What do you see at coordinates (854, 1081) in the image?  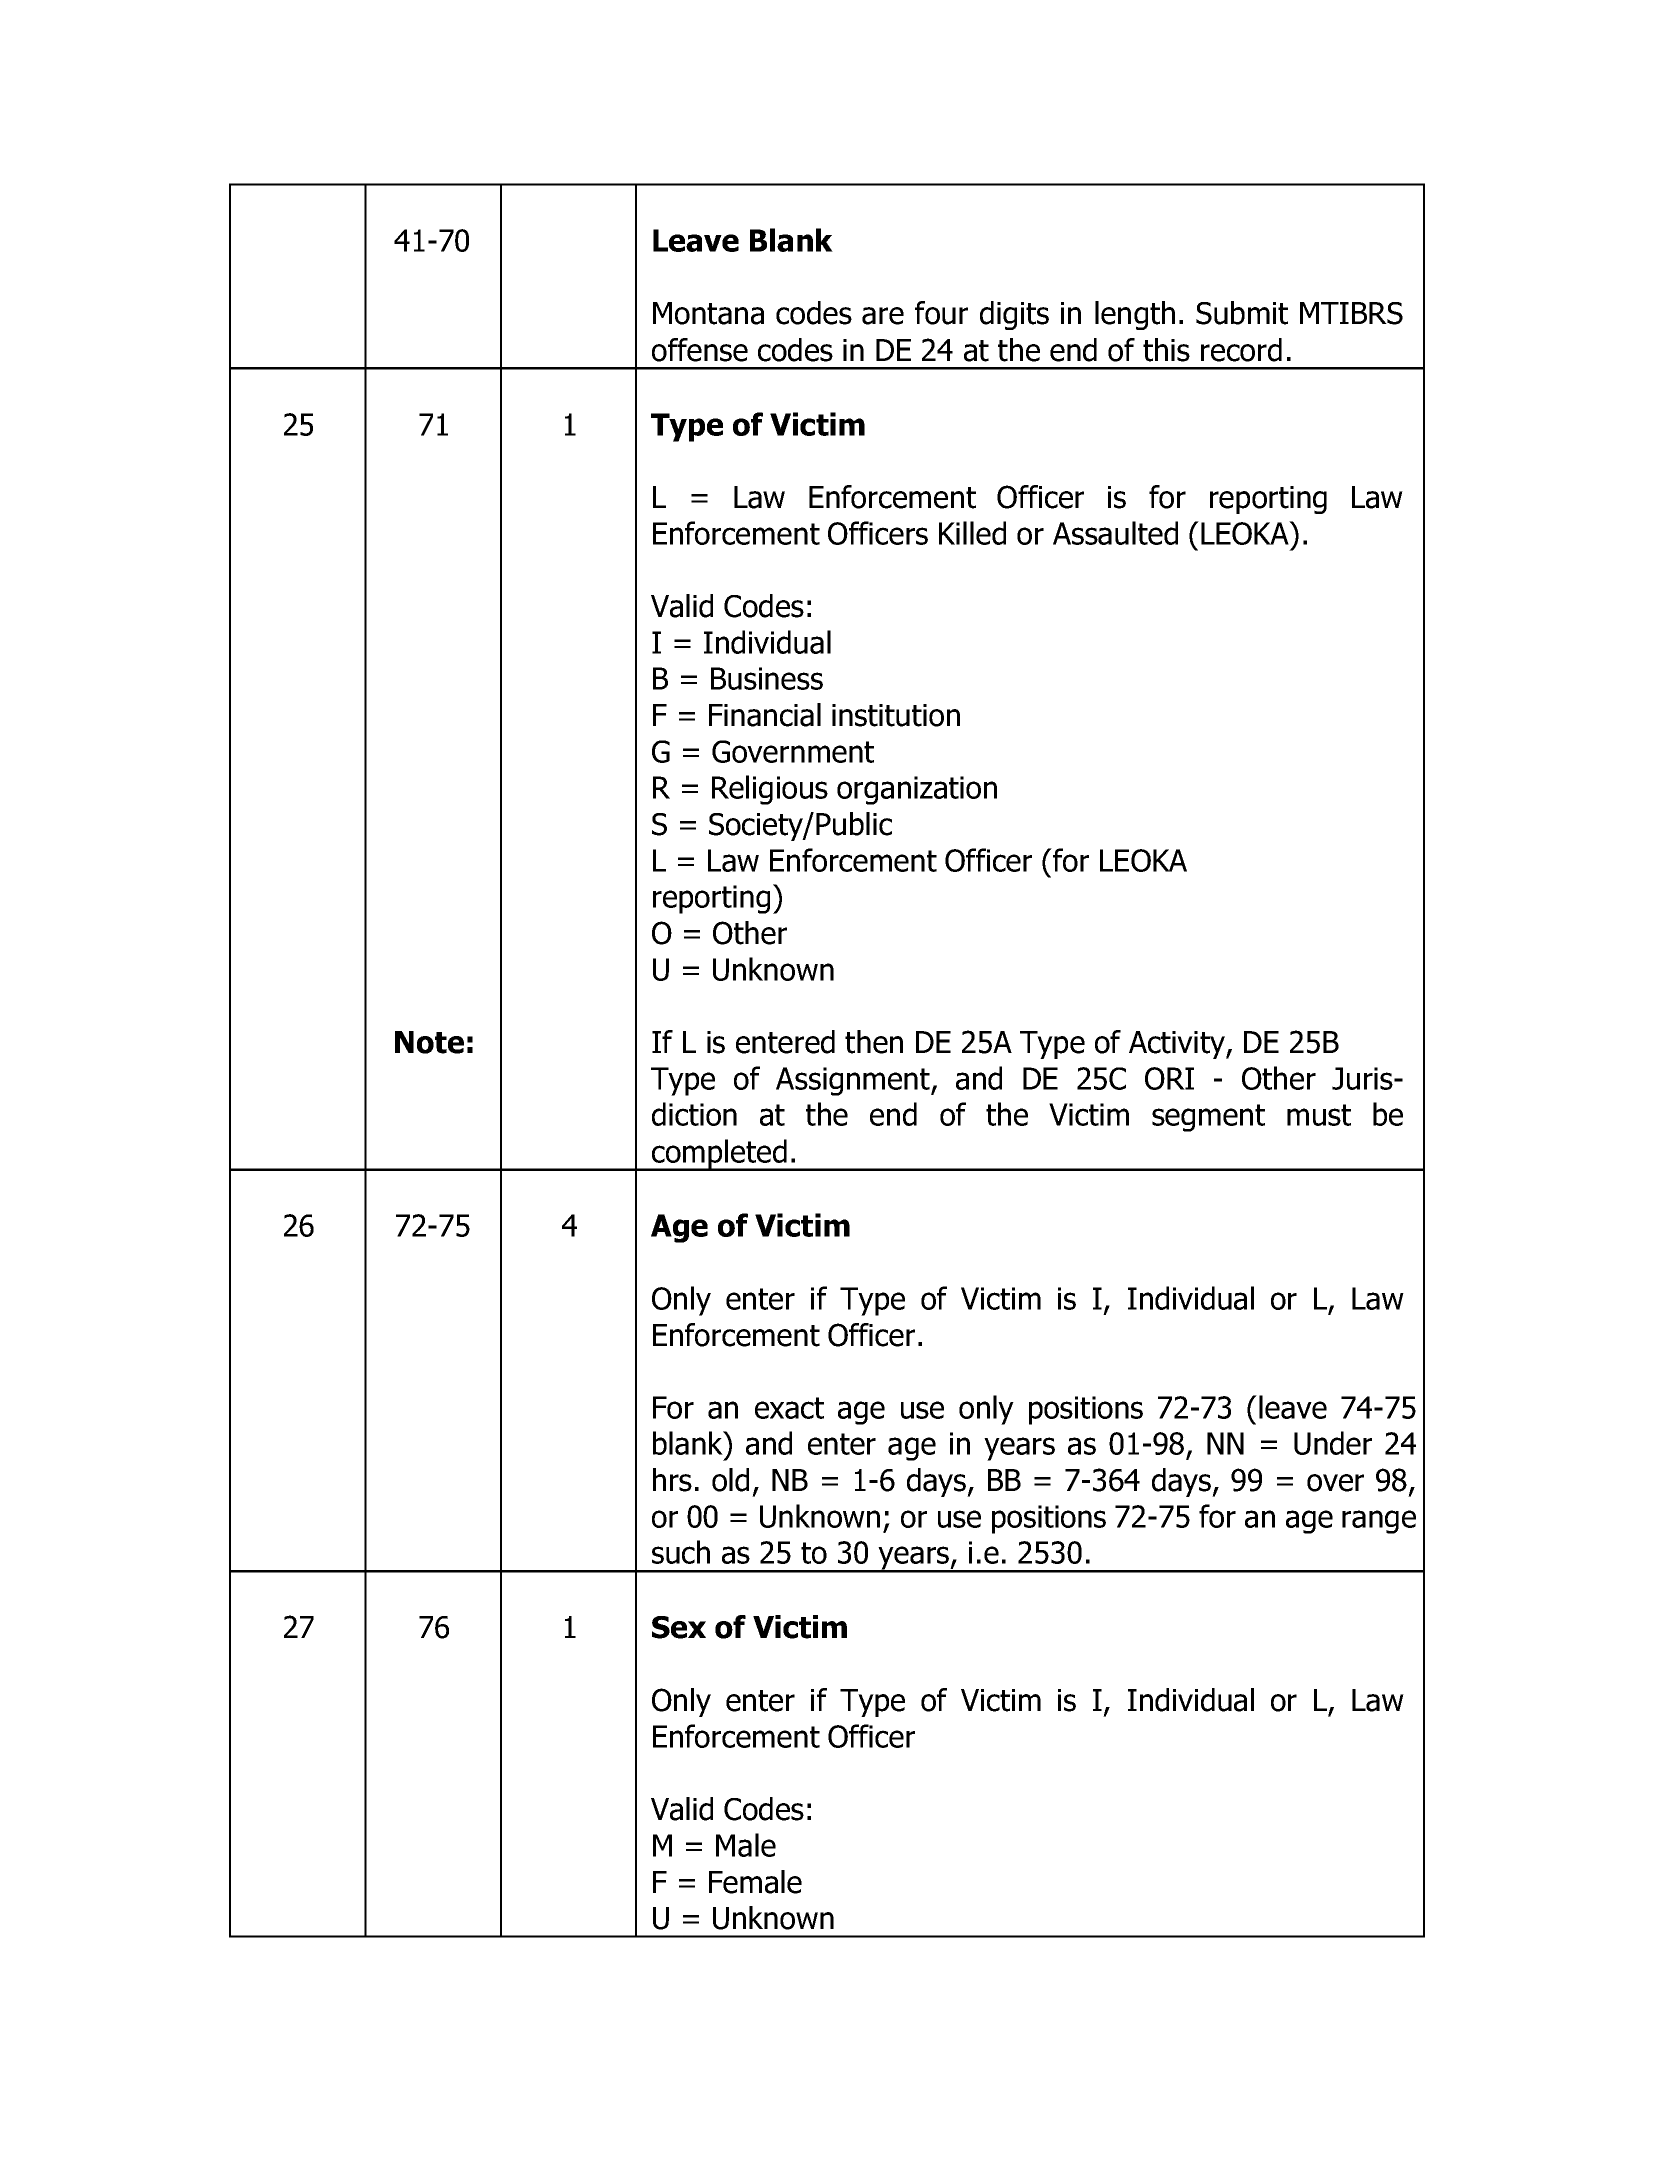 I see `Assignment` at bounding box center [854, 1081].
